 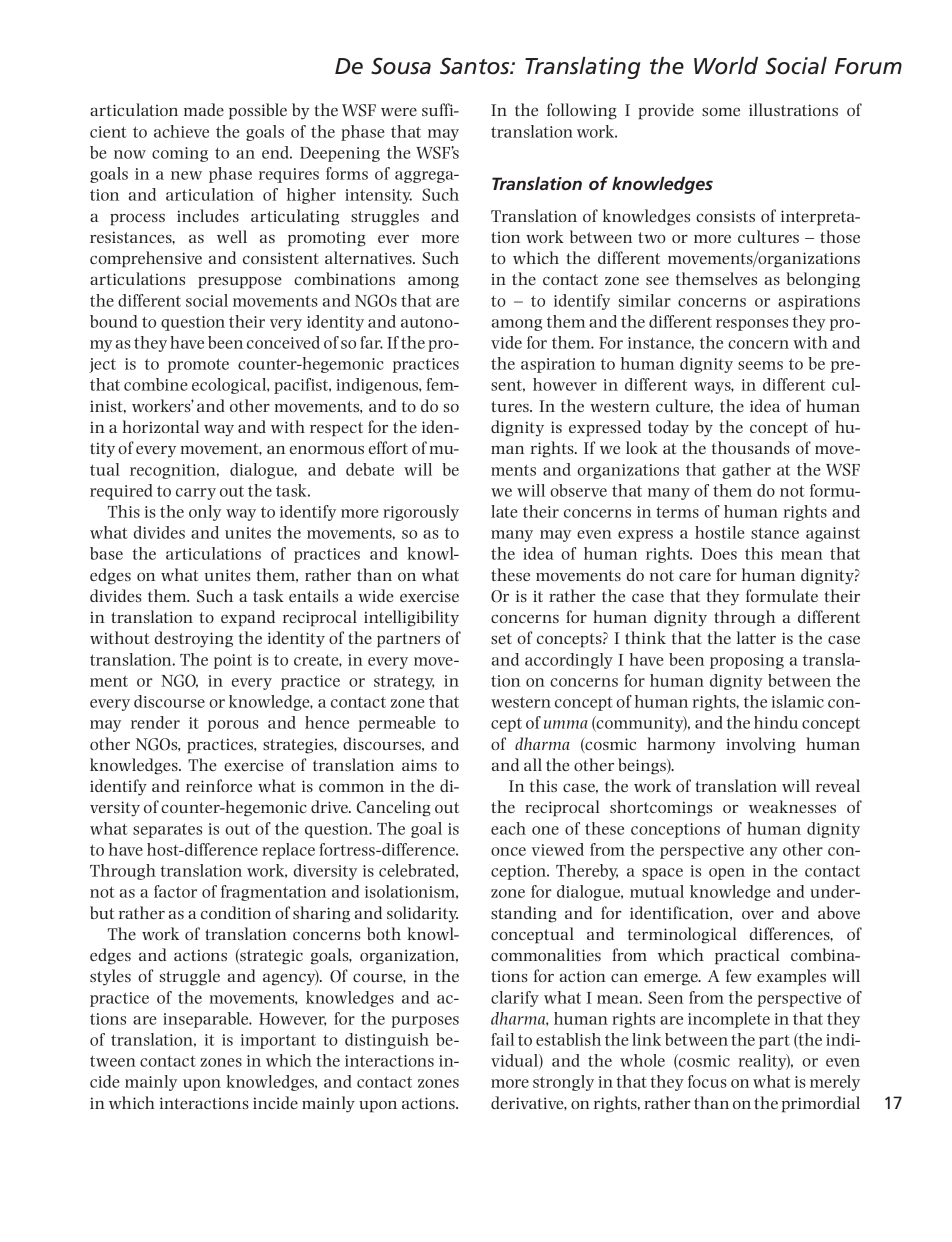 I want to click on horizontal, so click(x=161, y=426).
